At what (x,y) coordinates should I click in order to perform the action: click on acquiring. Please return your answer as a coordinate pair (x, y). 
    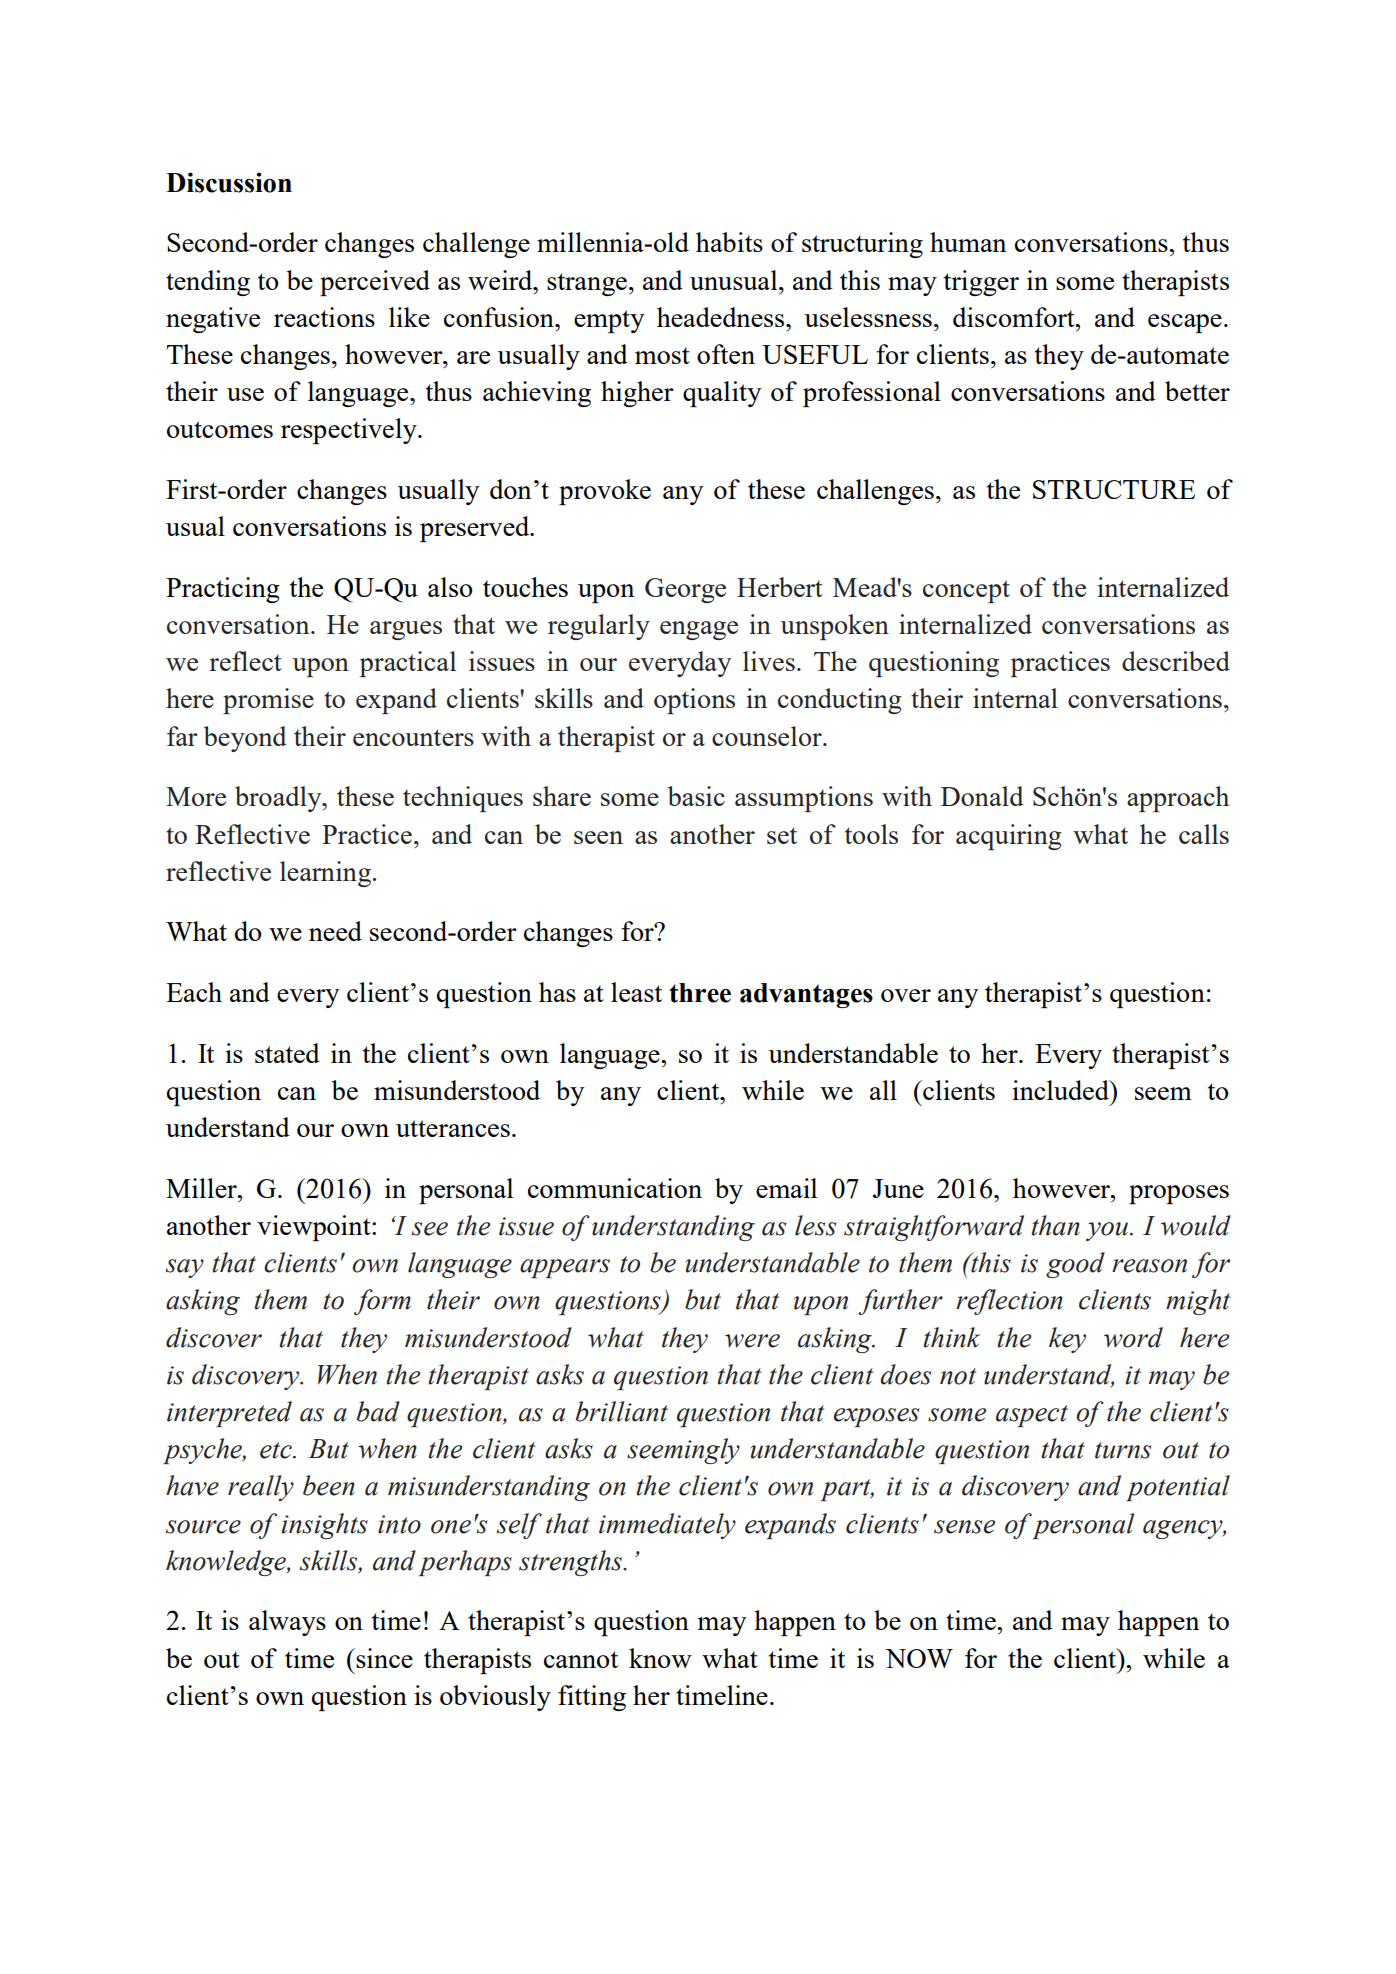
    Looking at the image, I should click on (1009, 837).
